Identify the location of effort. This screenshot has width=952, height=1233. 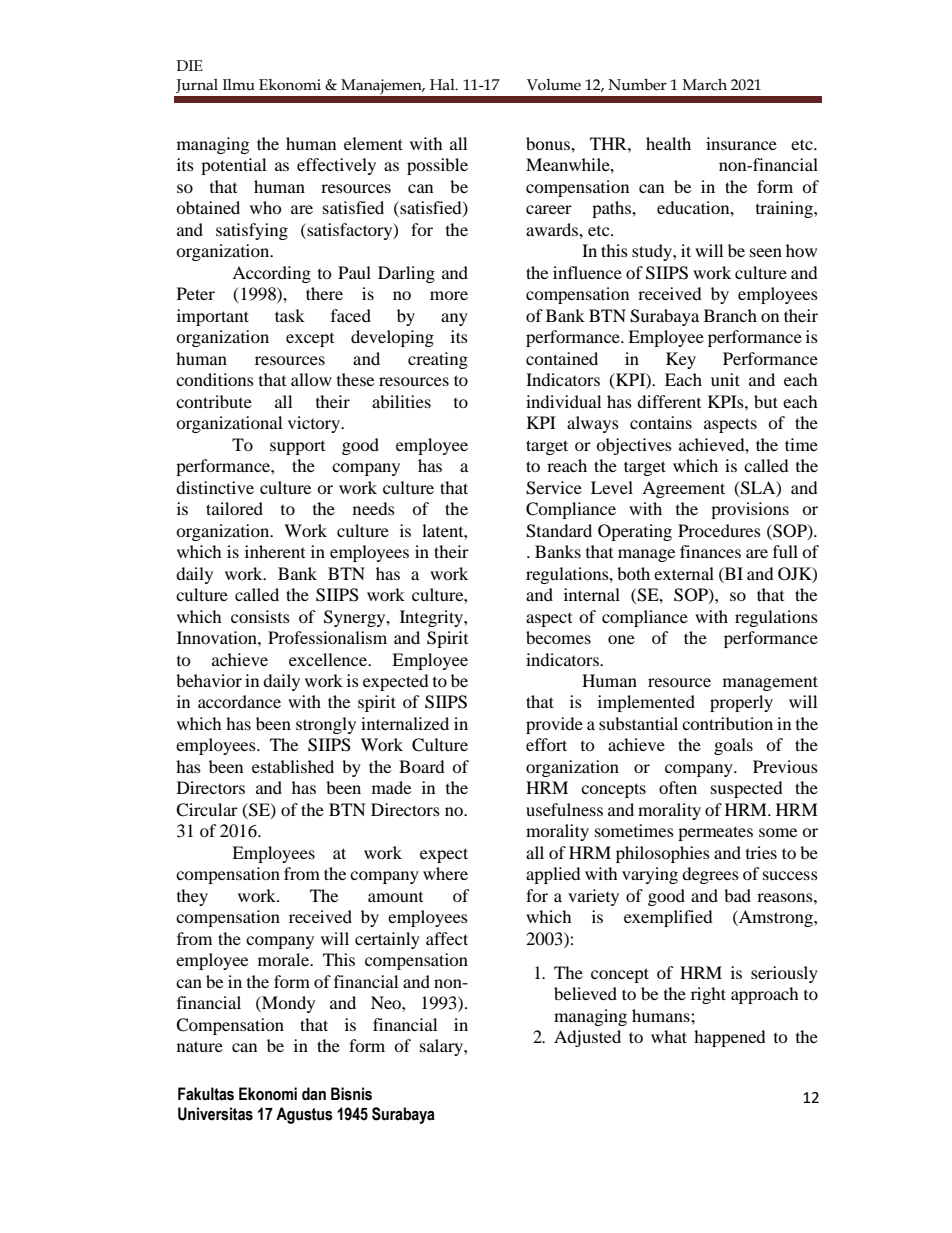
(546, 744).
